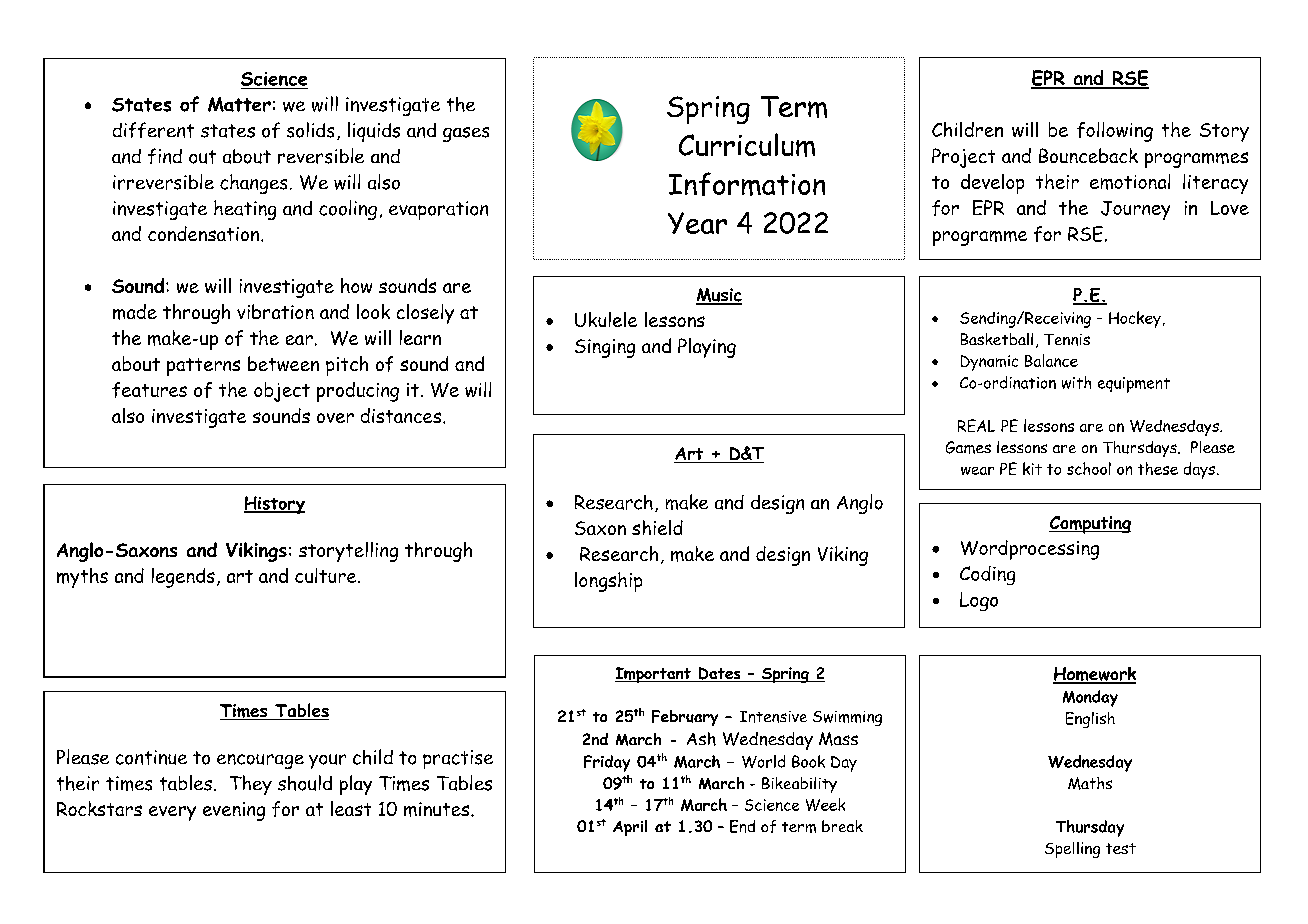 The height and width of the image is (924, 1308). I want to click on different, so click(153, 130).
